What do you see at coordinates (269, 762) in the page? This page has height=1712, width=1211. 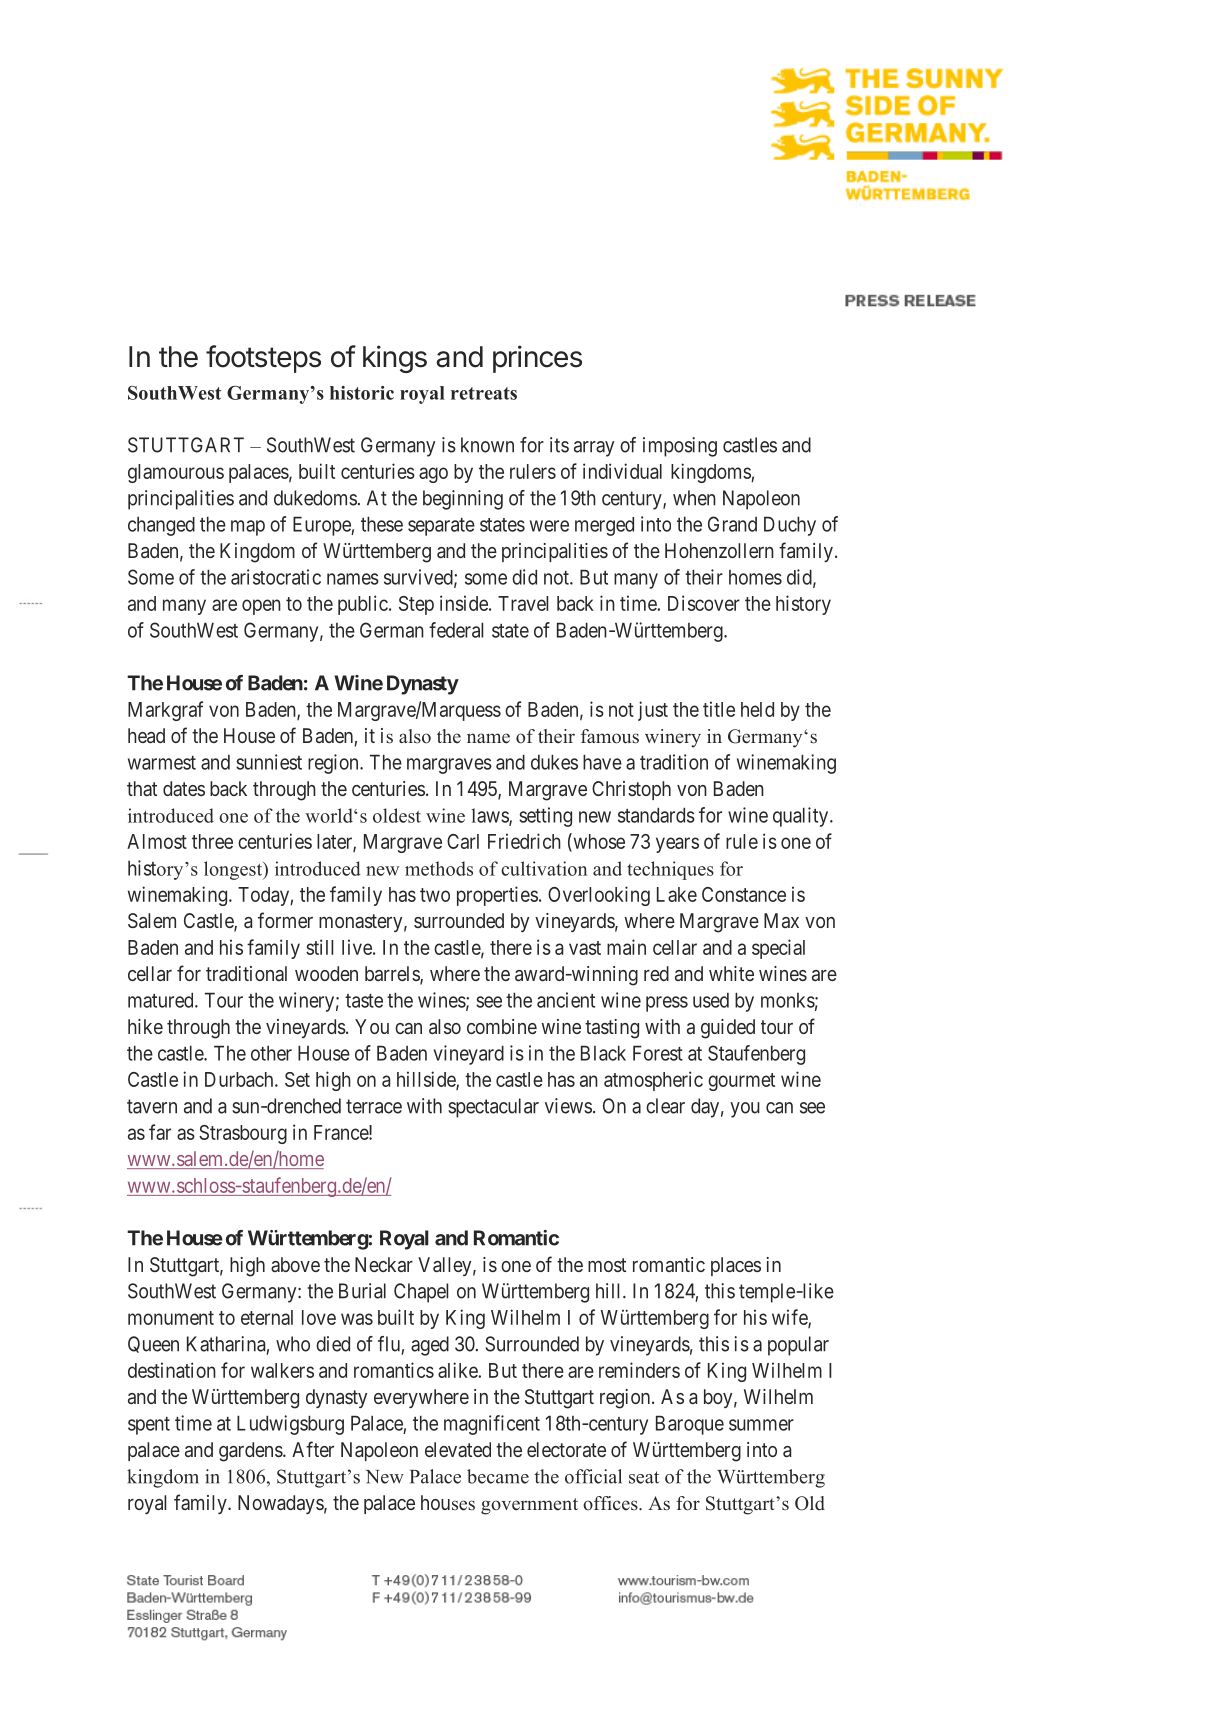 I see `sunniest` at bounding box center [269, 762].
